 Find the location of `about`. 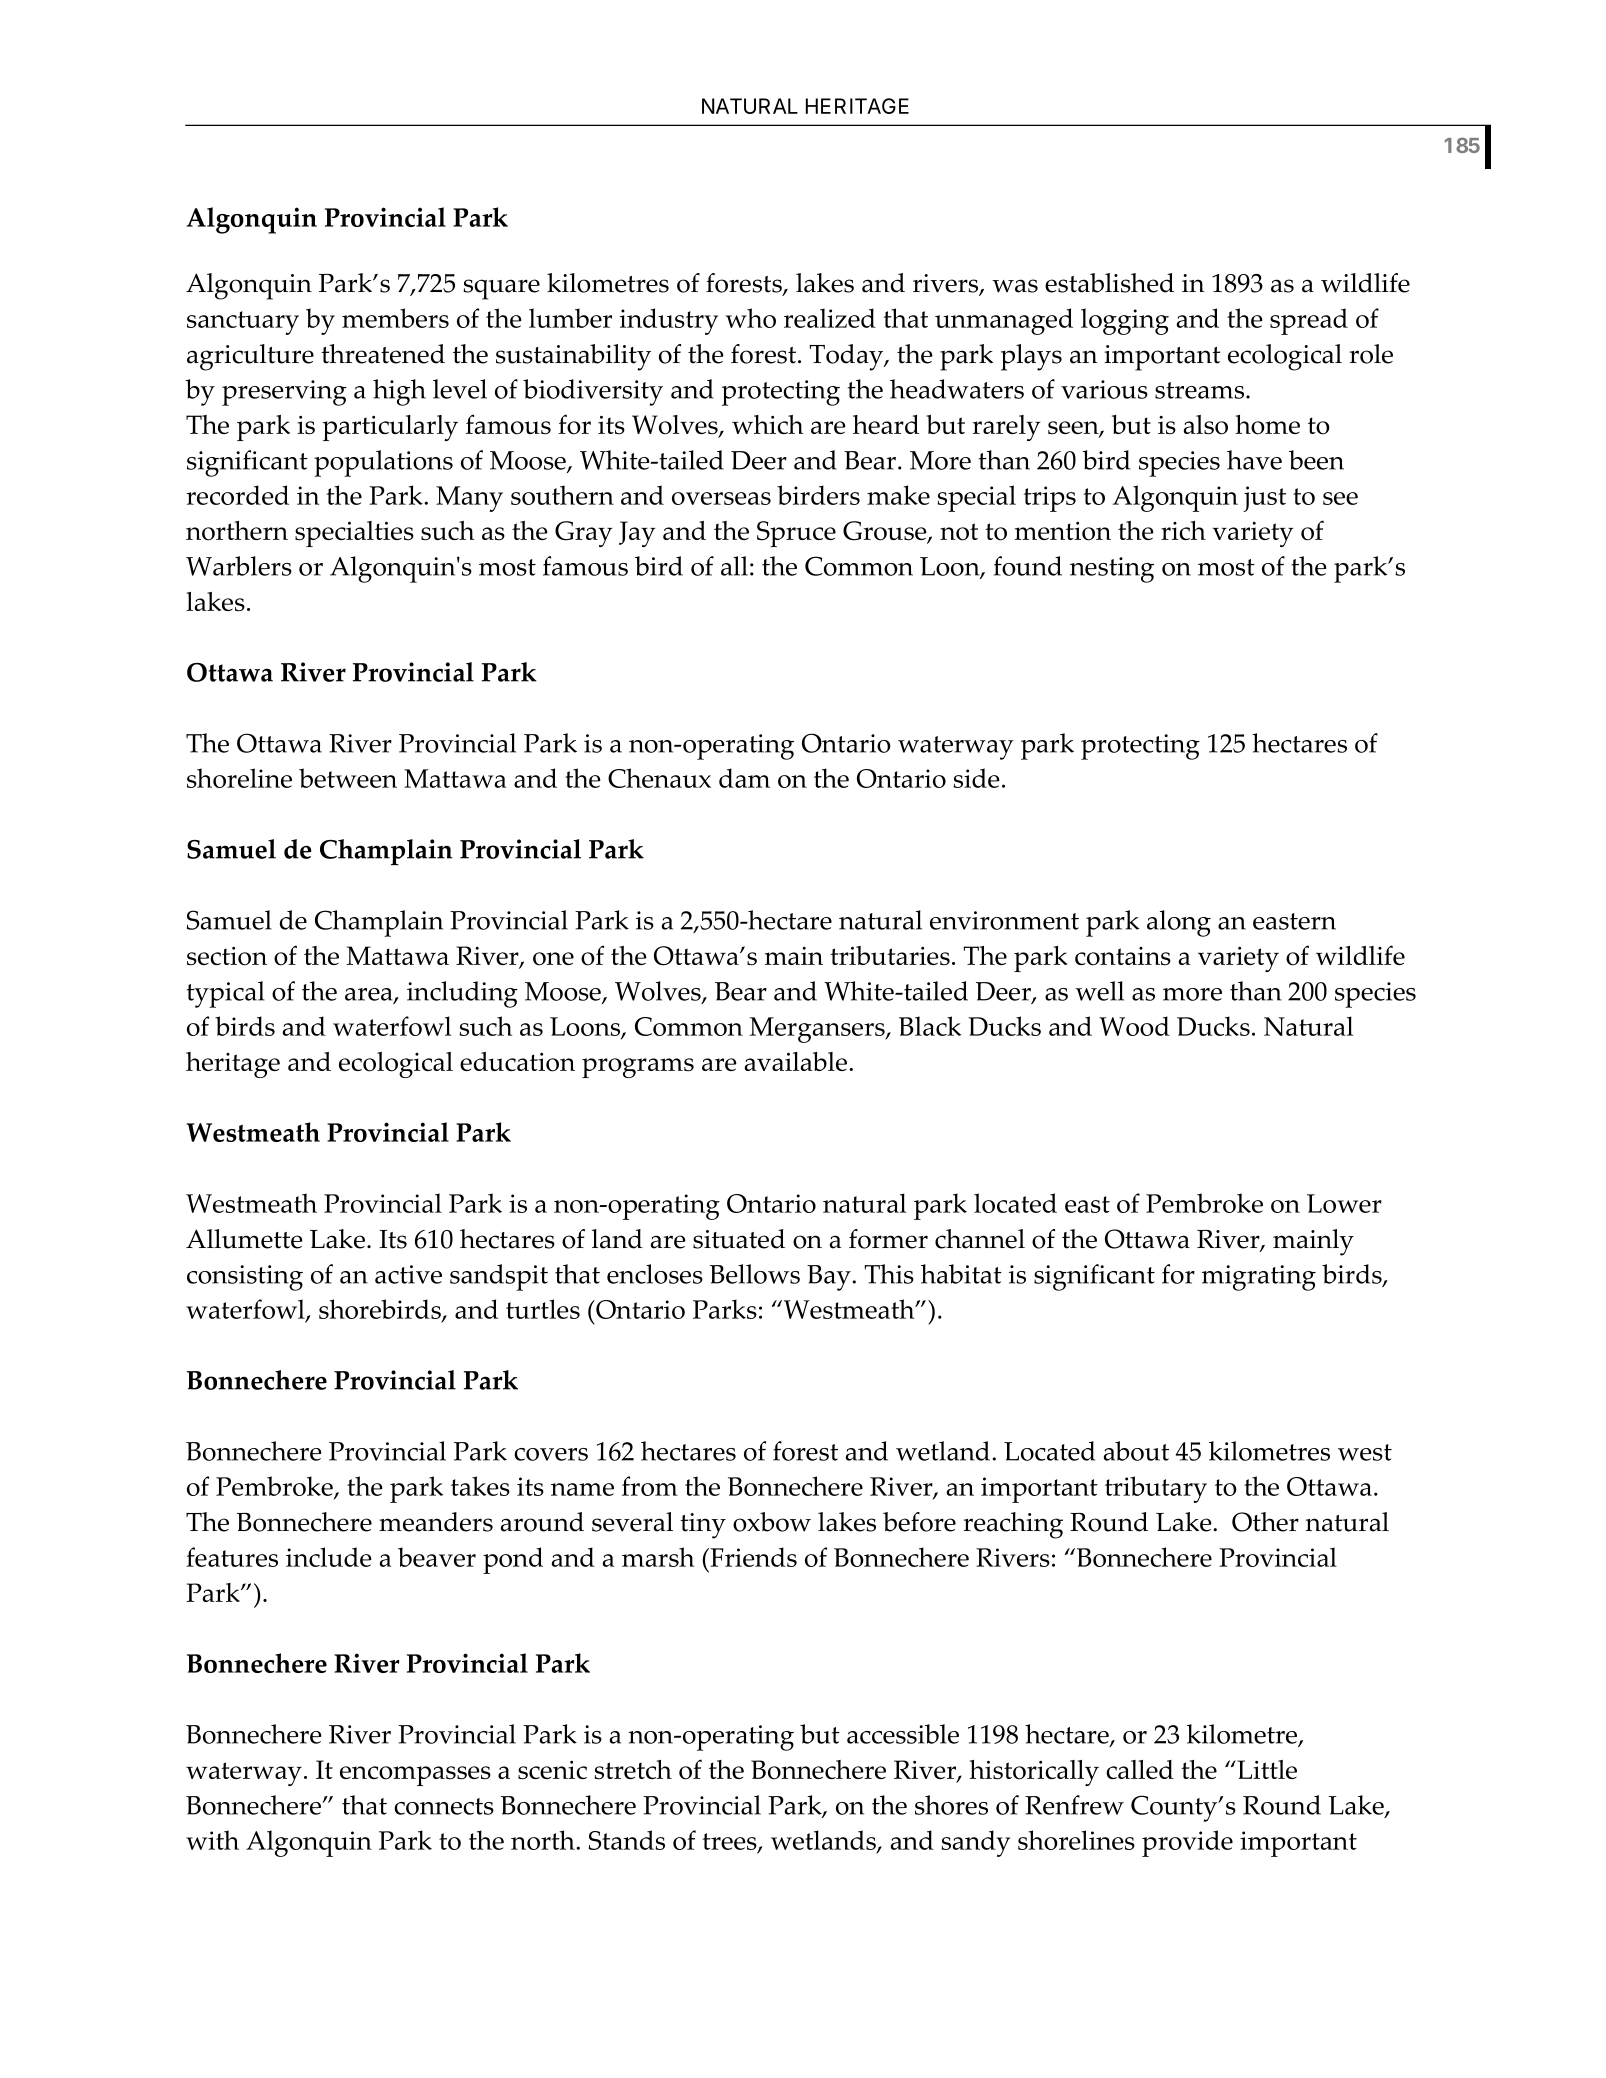

about is located at coordinates (1136, 1451).
